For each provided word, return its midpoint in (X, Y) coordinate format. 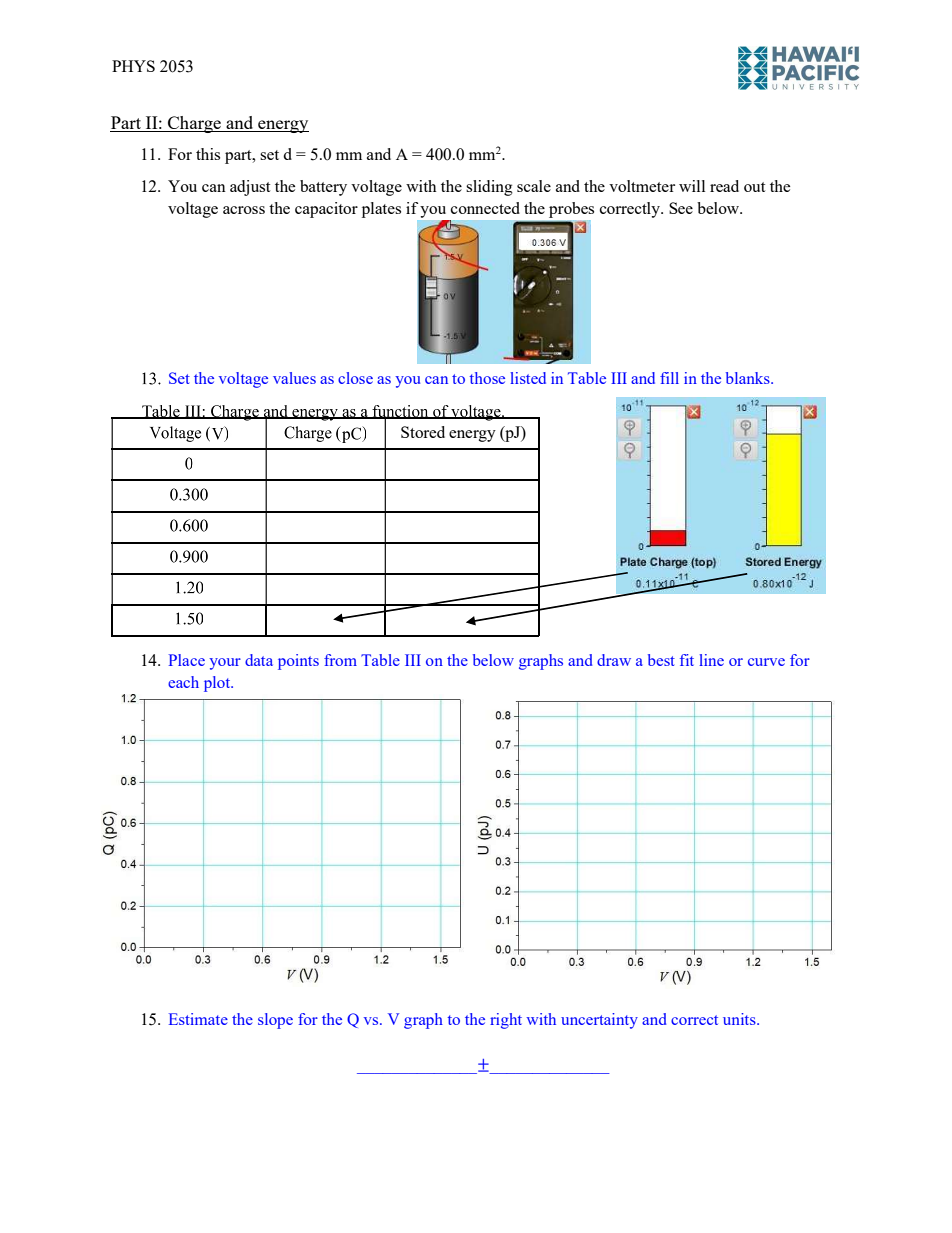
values (294, 378)
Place (187, 660)
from (340, 660)
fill (669, 378)
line (711, 660)
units (740, 1019)
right (506, 1021)
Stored (423, 432)
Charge (194, 124)
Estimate (198, 1019)
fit (687, 660)
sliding (489, 188)
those (487, 378)
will (692, 186)
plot (218, 684)
